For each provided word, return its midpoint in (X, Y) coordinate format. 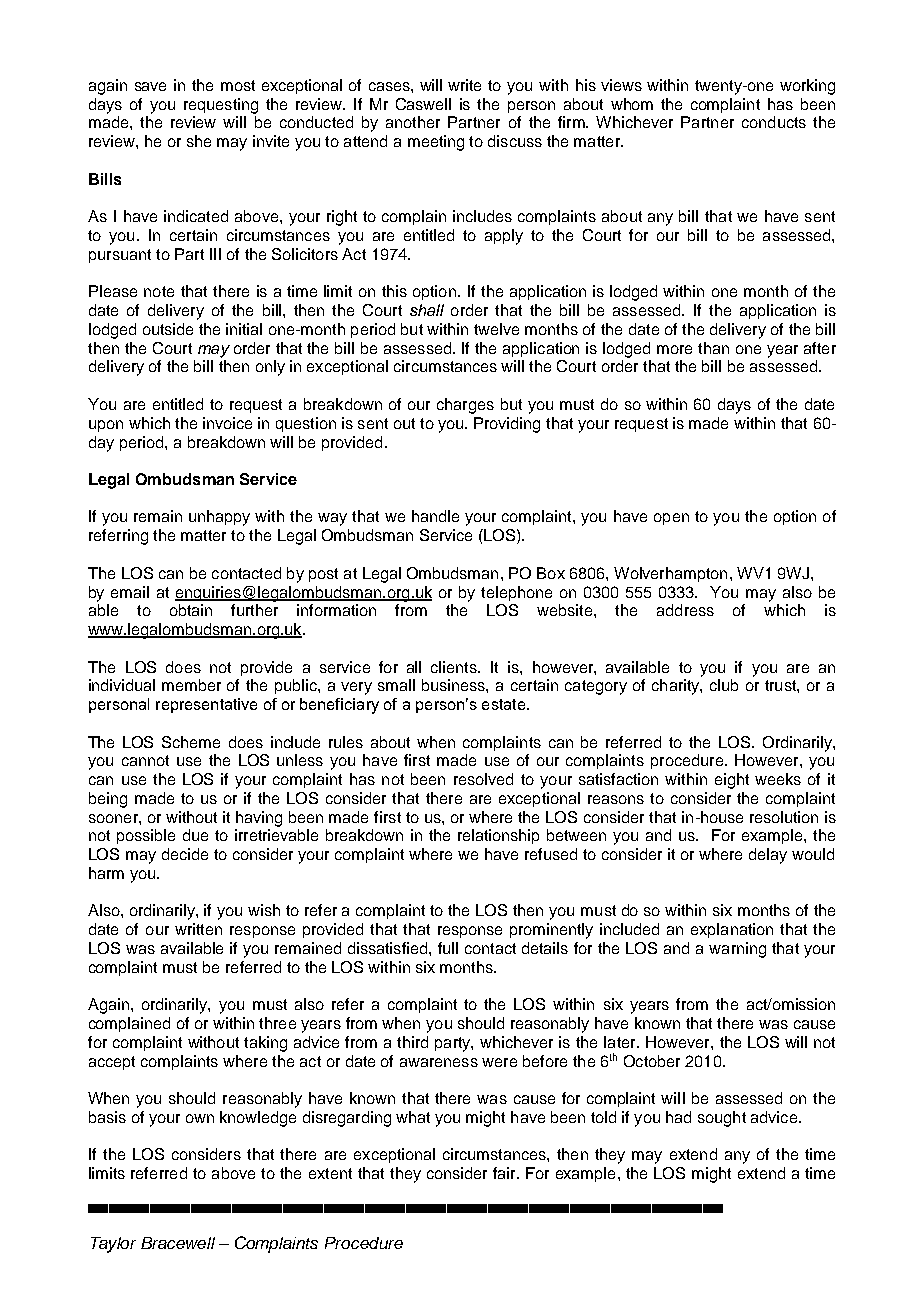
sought (722, 1119)
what (413, 1117)
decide (185, 854)
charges (465, 406)
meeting (436, 143)
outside (168, 329)
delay (768, 856)
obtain (191, 610)
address (685, 610)
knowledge (258, 1119)
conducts (774, 122)
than (713, 348)
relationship (498, 836)
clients (455, 667)
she (199, 141)
